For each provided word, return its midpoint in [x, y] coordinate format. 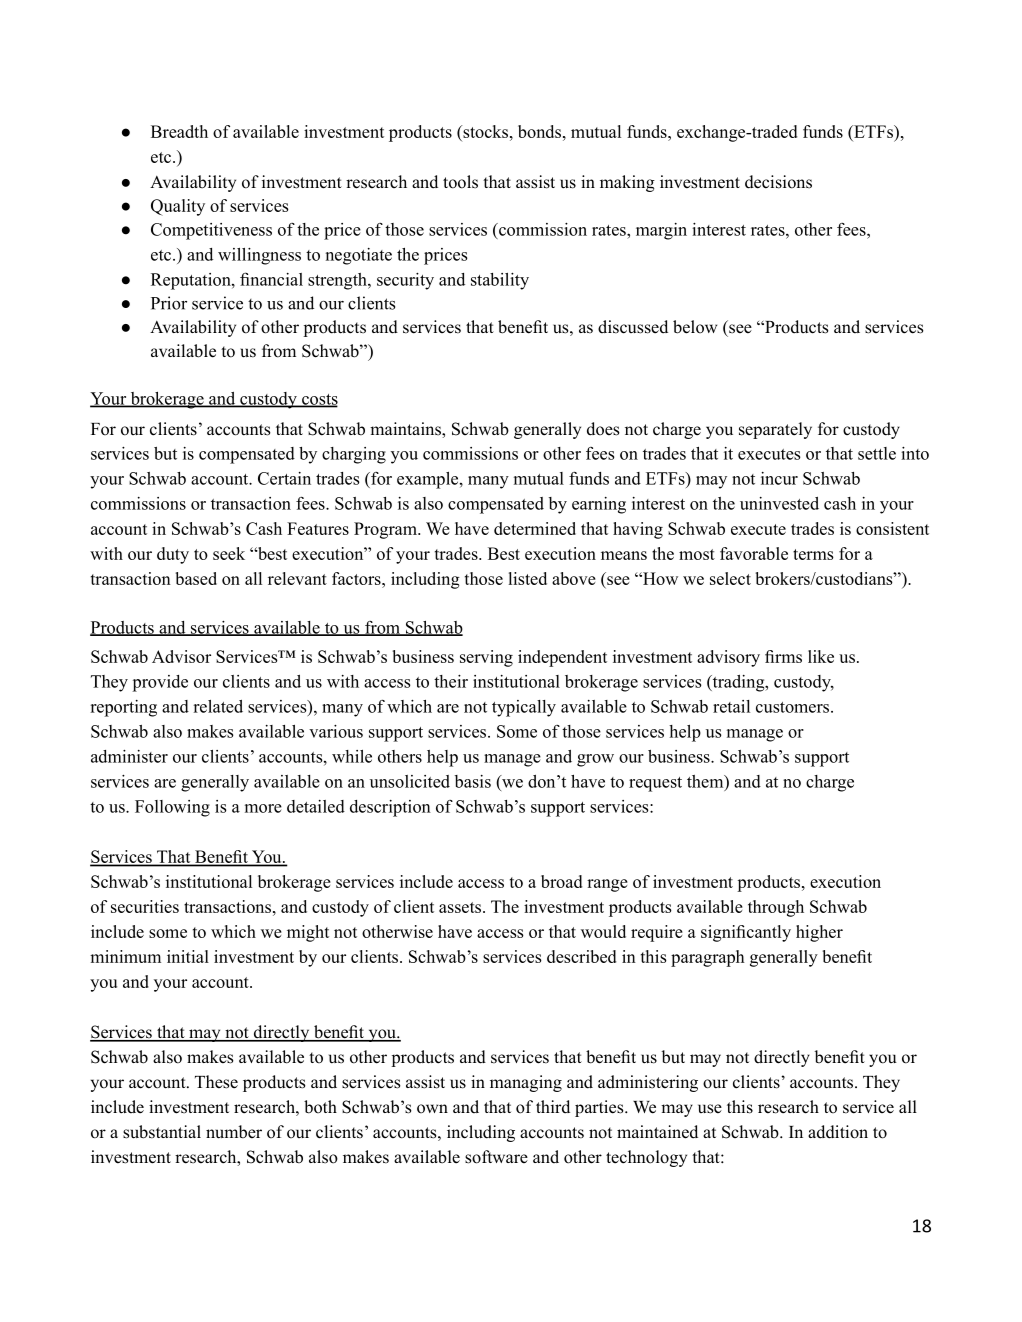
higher [819, 933]
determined [535, 528]
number [234, 1132]
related [218, 706]
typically [524, 708]
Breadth [179, 131]
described [581, 956]
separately [775, 430]
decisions [778, 182]
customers [794, 707]
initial [188, 956]
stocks [484, 133]
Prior [169, 303]
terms [813, 554]
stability [500, 281]
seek [229, 553]
